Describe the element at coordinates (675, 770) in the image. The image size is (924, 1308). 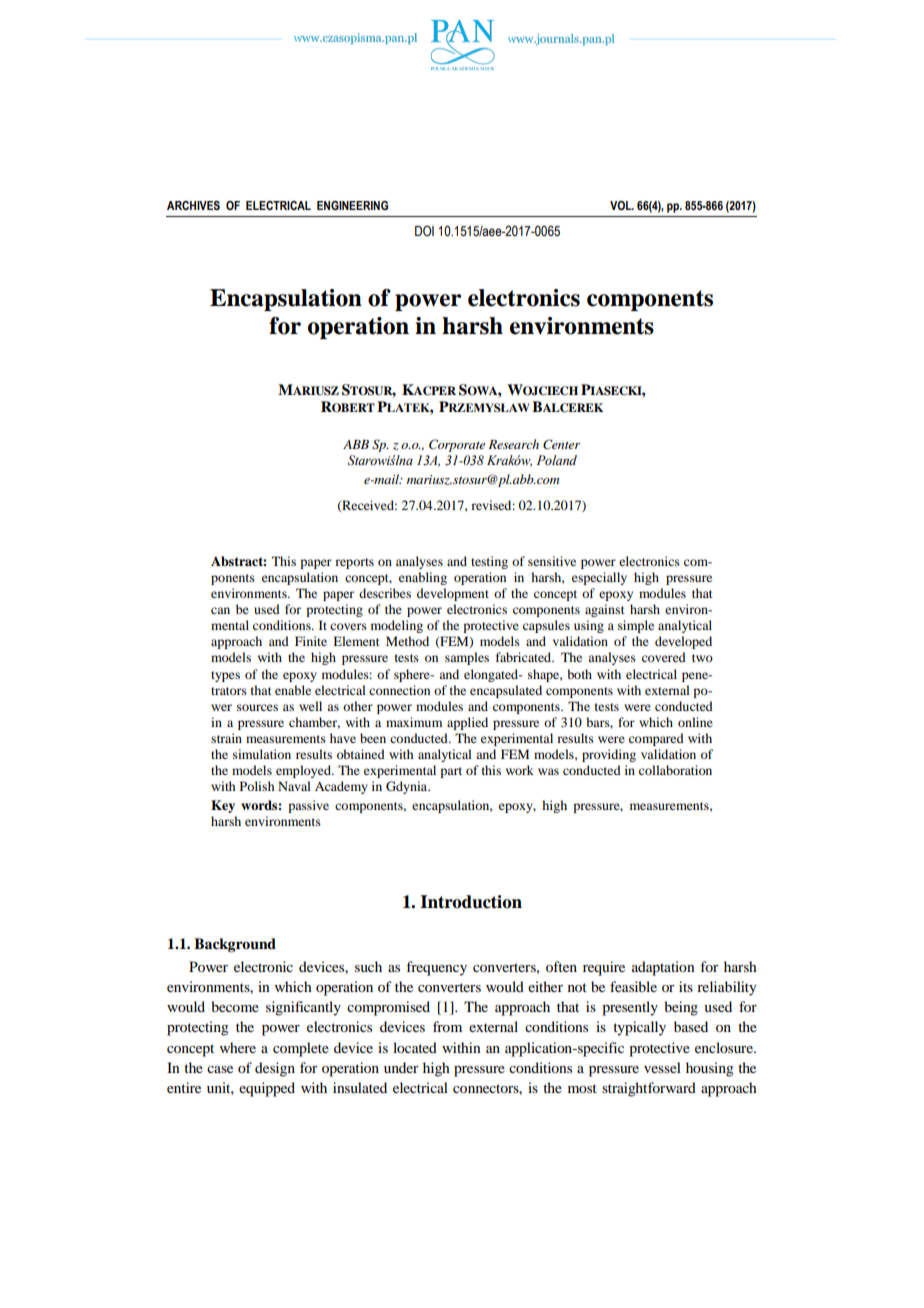
I see `collaboration` at that location.
